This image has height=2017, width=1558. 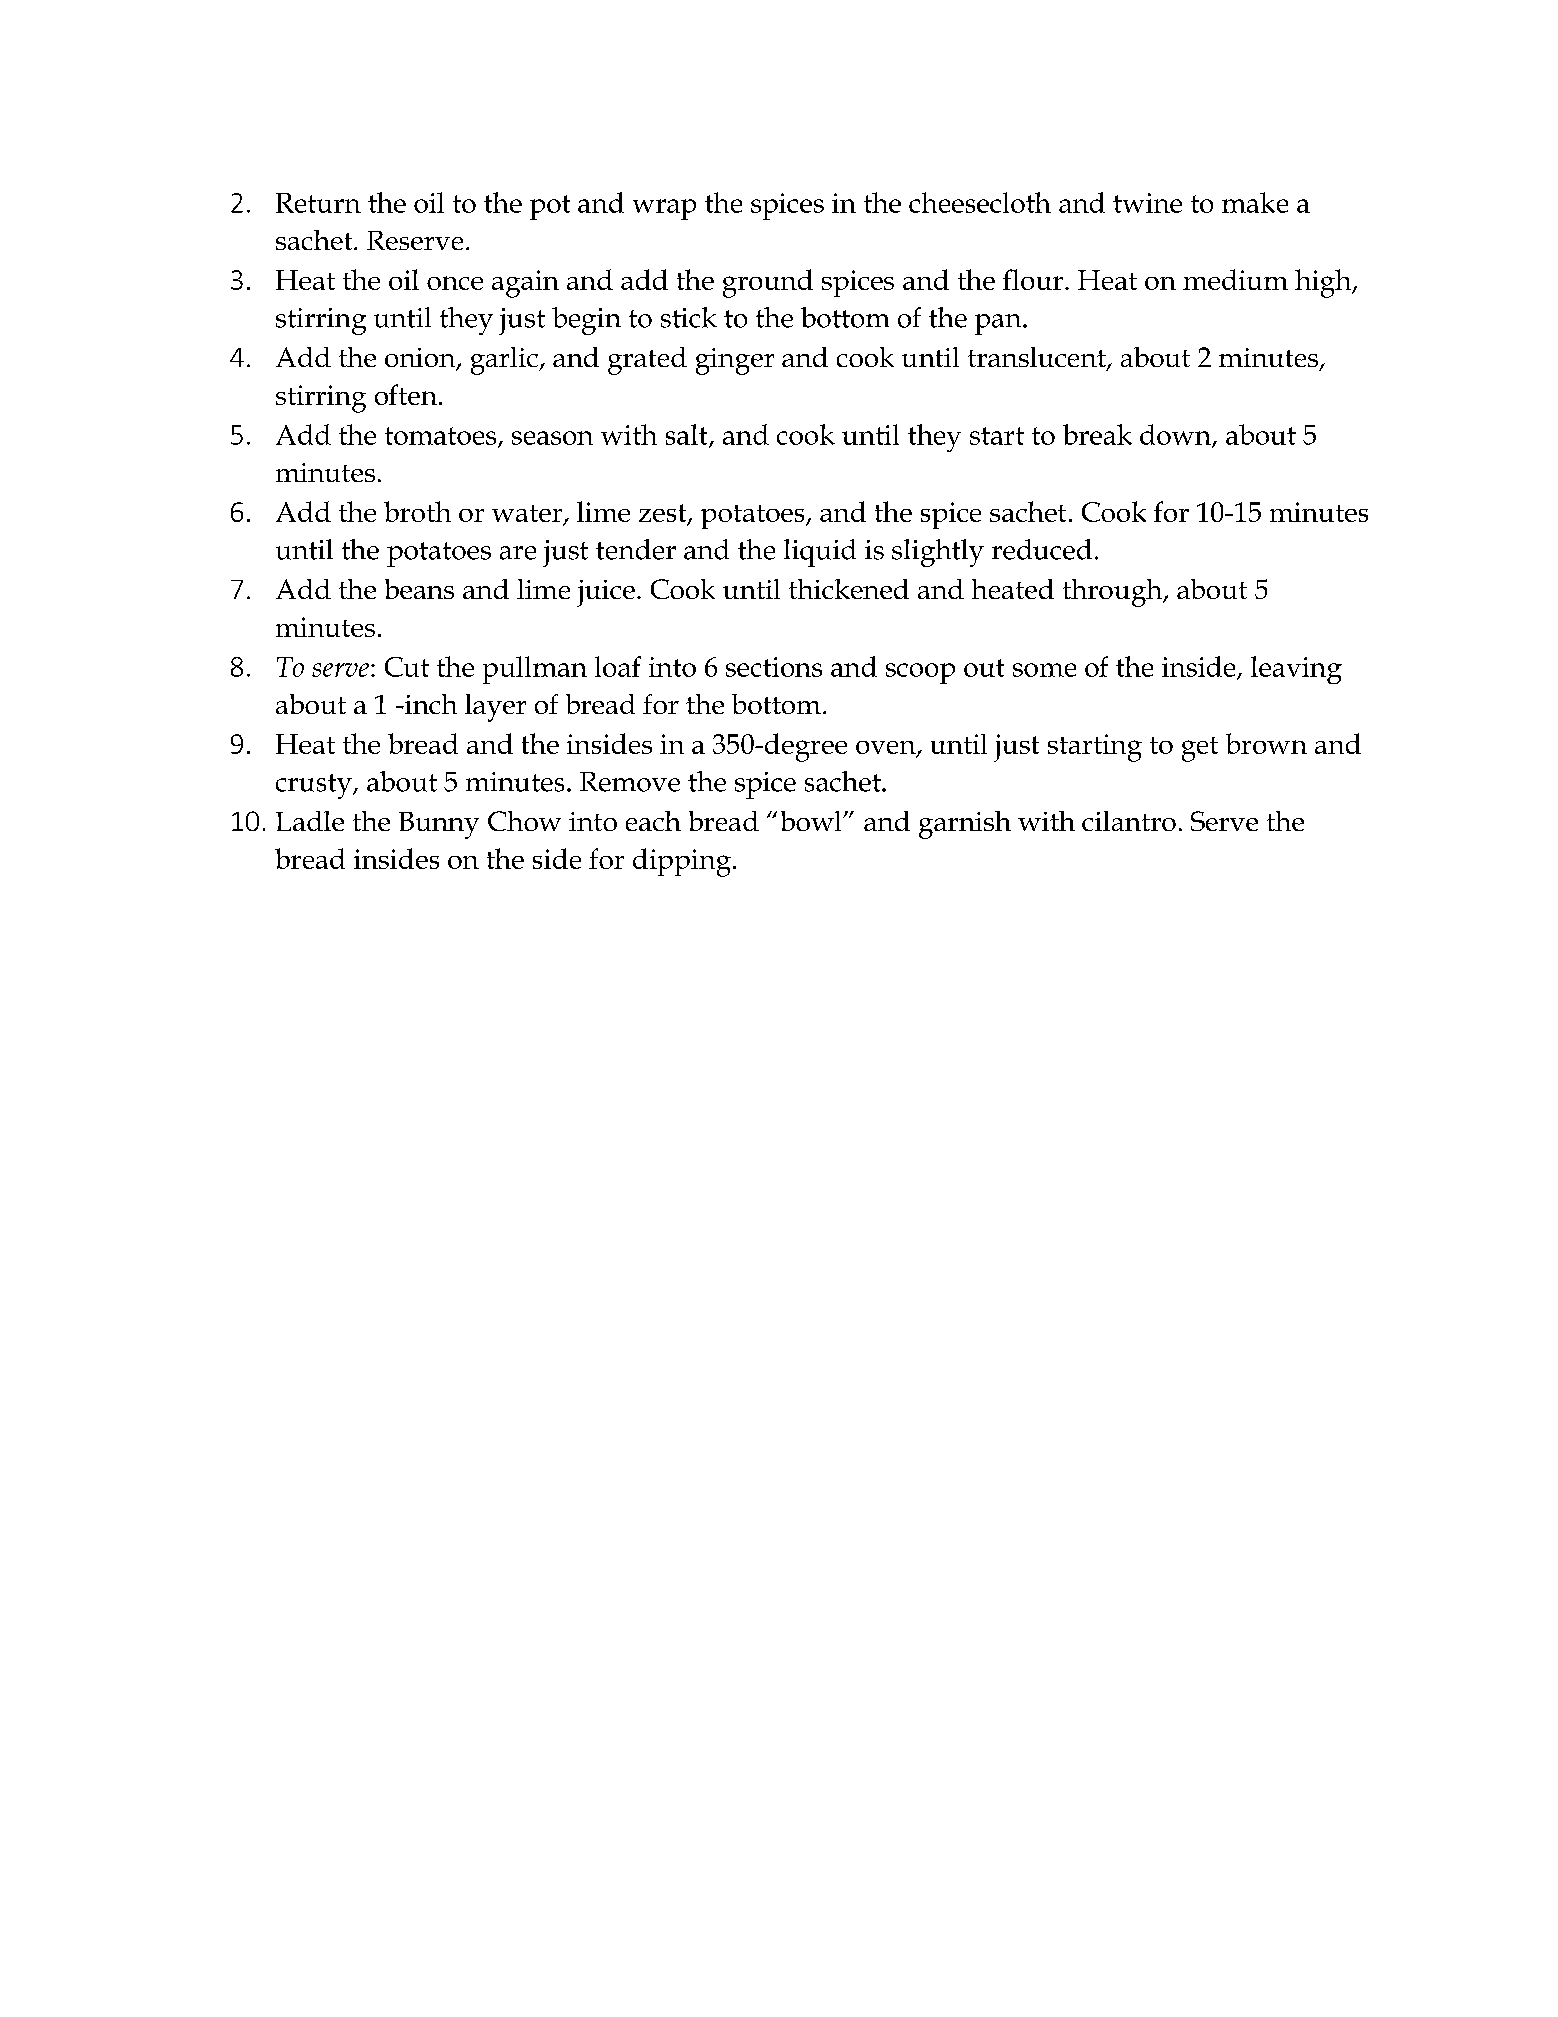 I want to click on salt, so click(x=688, y=435).
